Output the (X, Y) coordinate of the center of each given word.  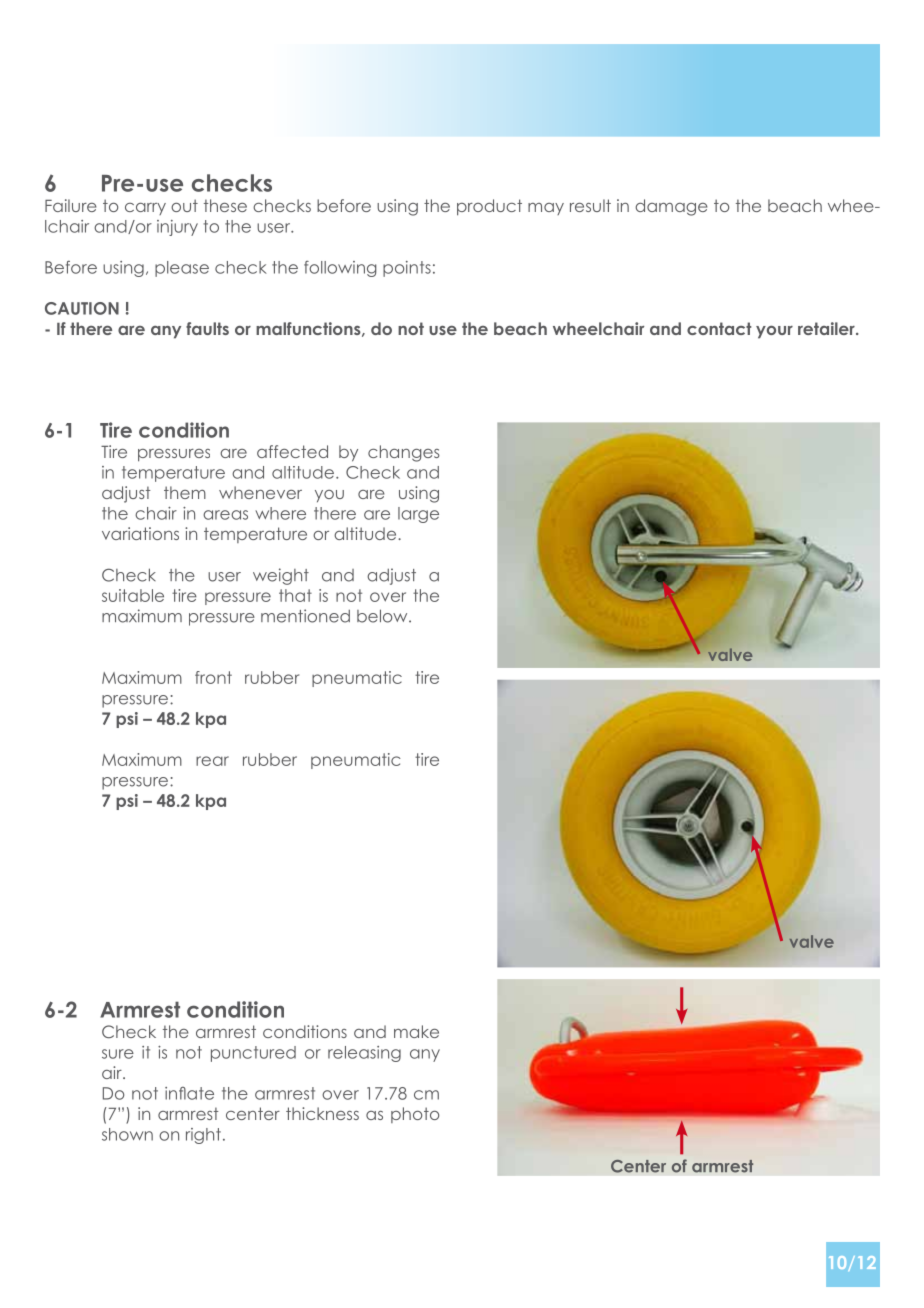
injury (177, 228)
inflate (189, 1093)
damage (671, 207)
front (213, 677)
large (418, 515)
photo (415, 1115)
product (489, 207)
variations (140, 533)
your (774, 332)
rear (212, 761)
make (416, 1031)
